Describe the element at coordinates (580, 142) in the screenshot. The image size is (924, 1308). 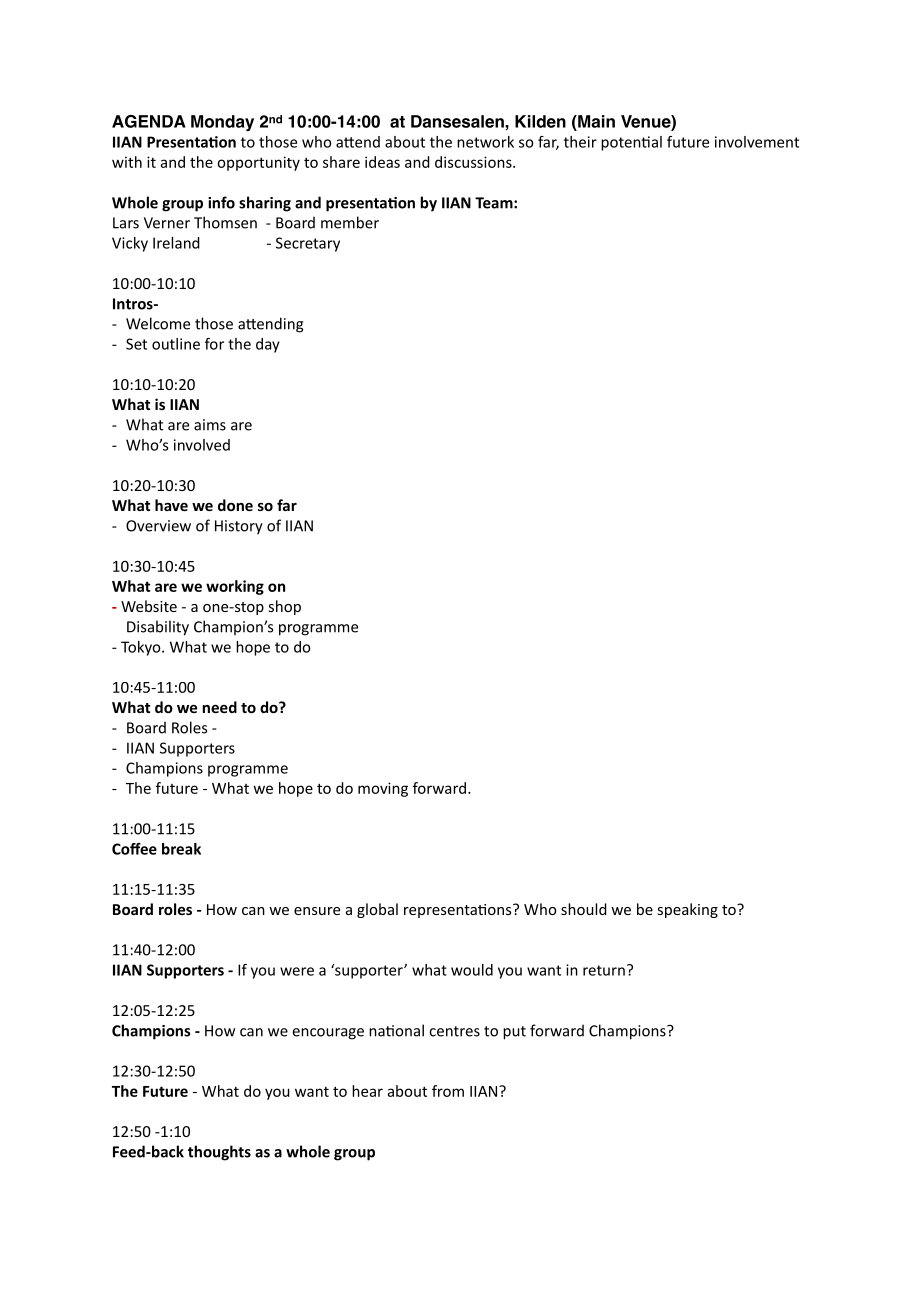
I see `their` at that location.
